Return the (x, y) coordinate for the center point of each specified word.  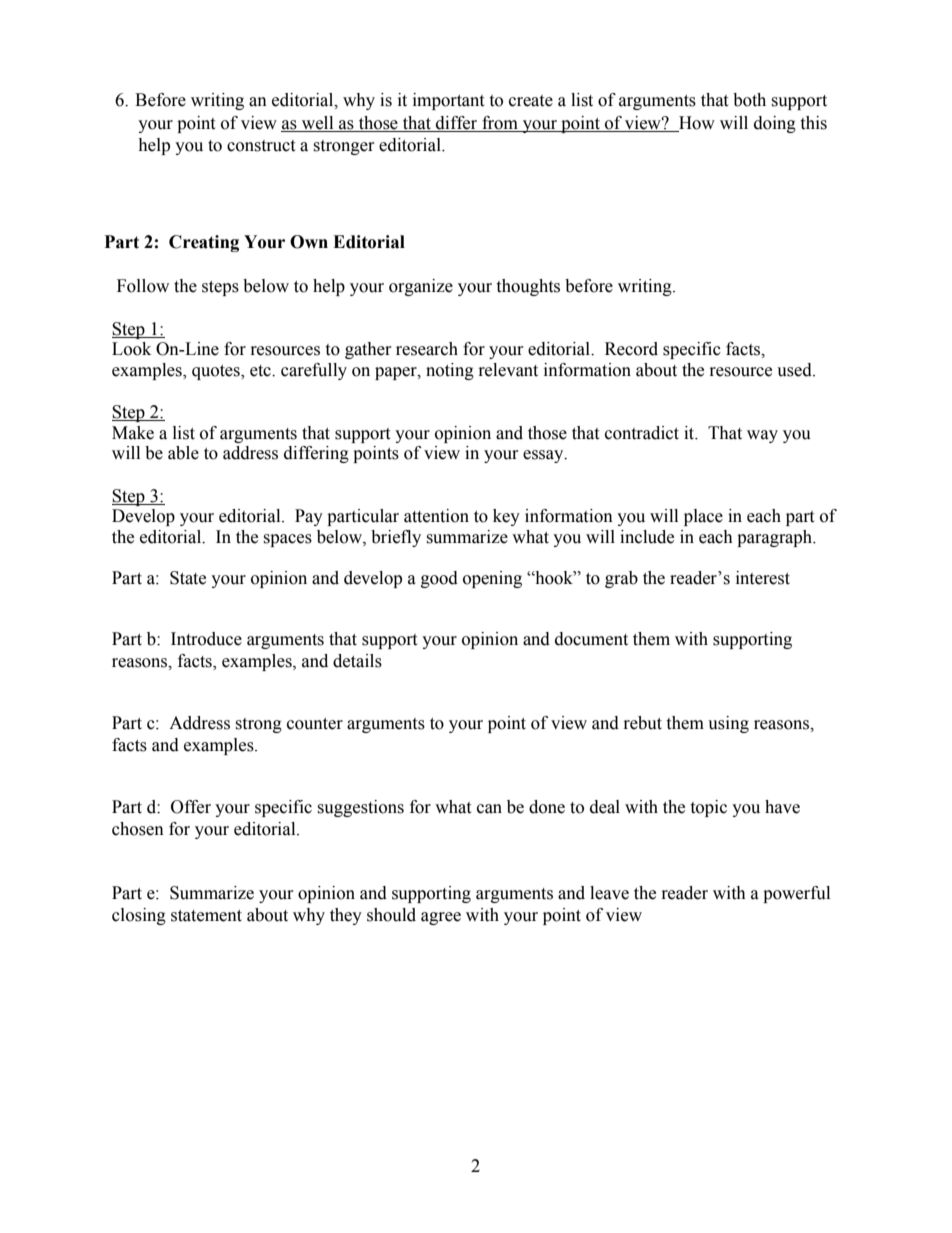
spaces (287, 540)
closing (139, 916)
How (696, 124)
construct (261, 146)
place (703, 517)
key (506, 517)
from (500, 124)
